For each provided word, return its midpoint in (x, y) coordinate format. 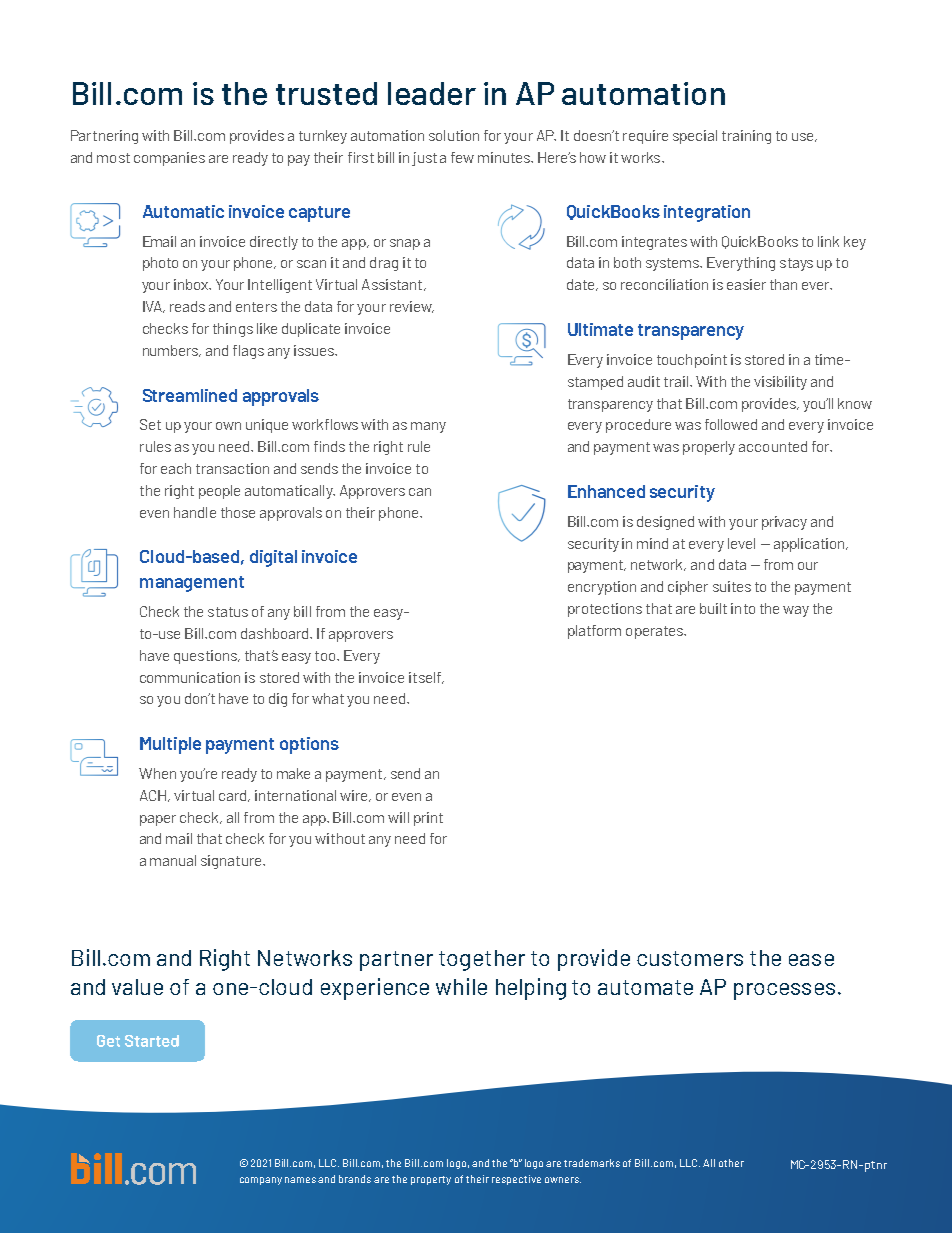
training (746, 137)
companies (169, 159)
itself (426, 678)
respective (516, 1180)
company (261, 1181)
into (743, 608)
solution (454, 135)
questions (206, 657)
